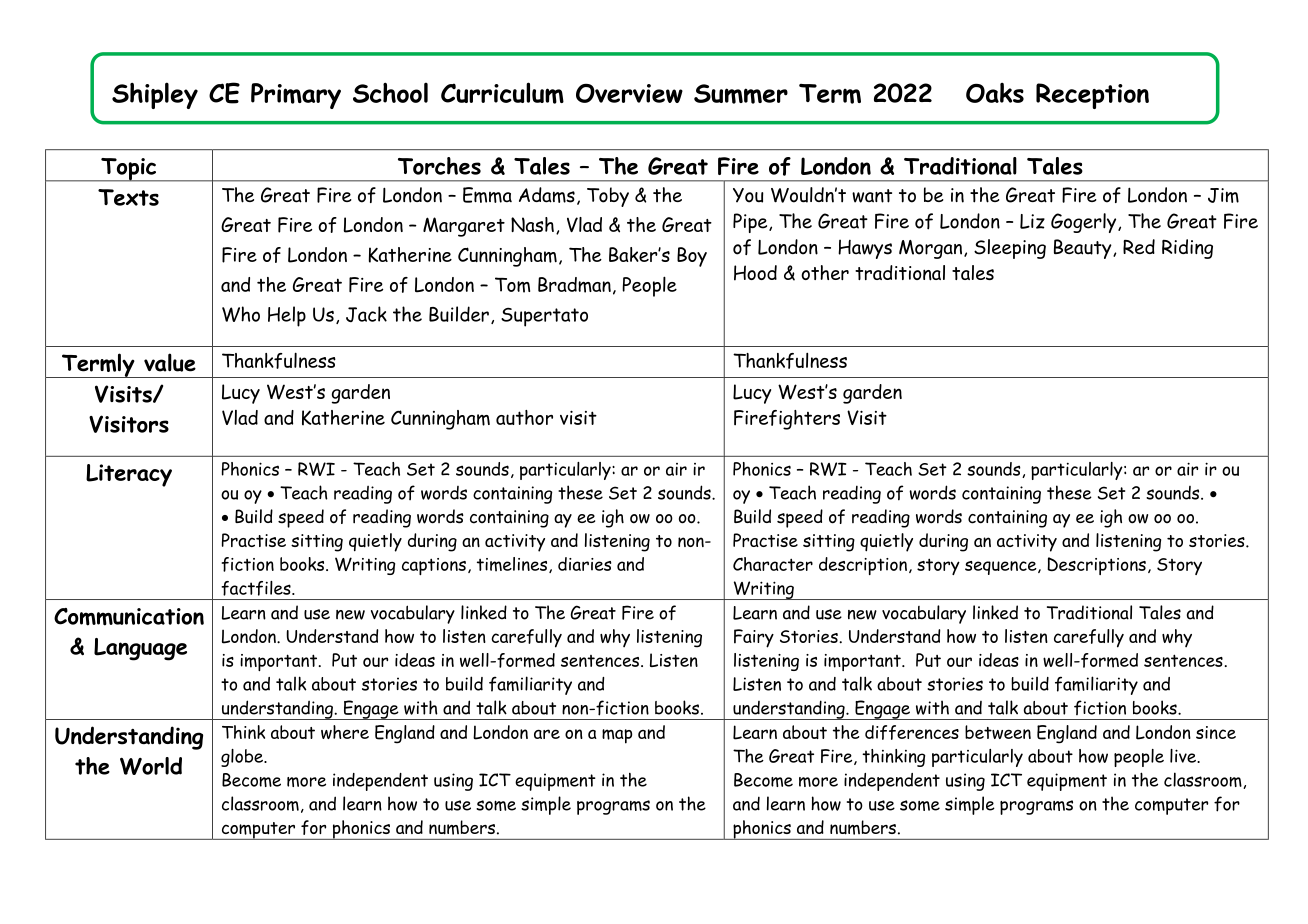 This screenshot has width=1308, height=924. I want to click on Reception, so click(1092, 96).
